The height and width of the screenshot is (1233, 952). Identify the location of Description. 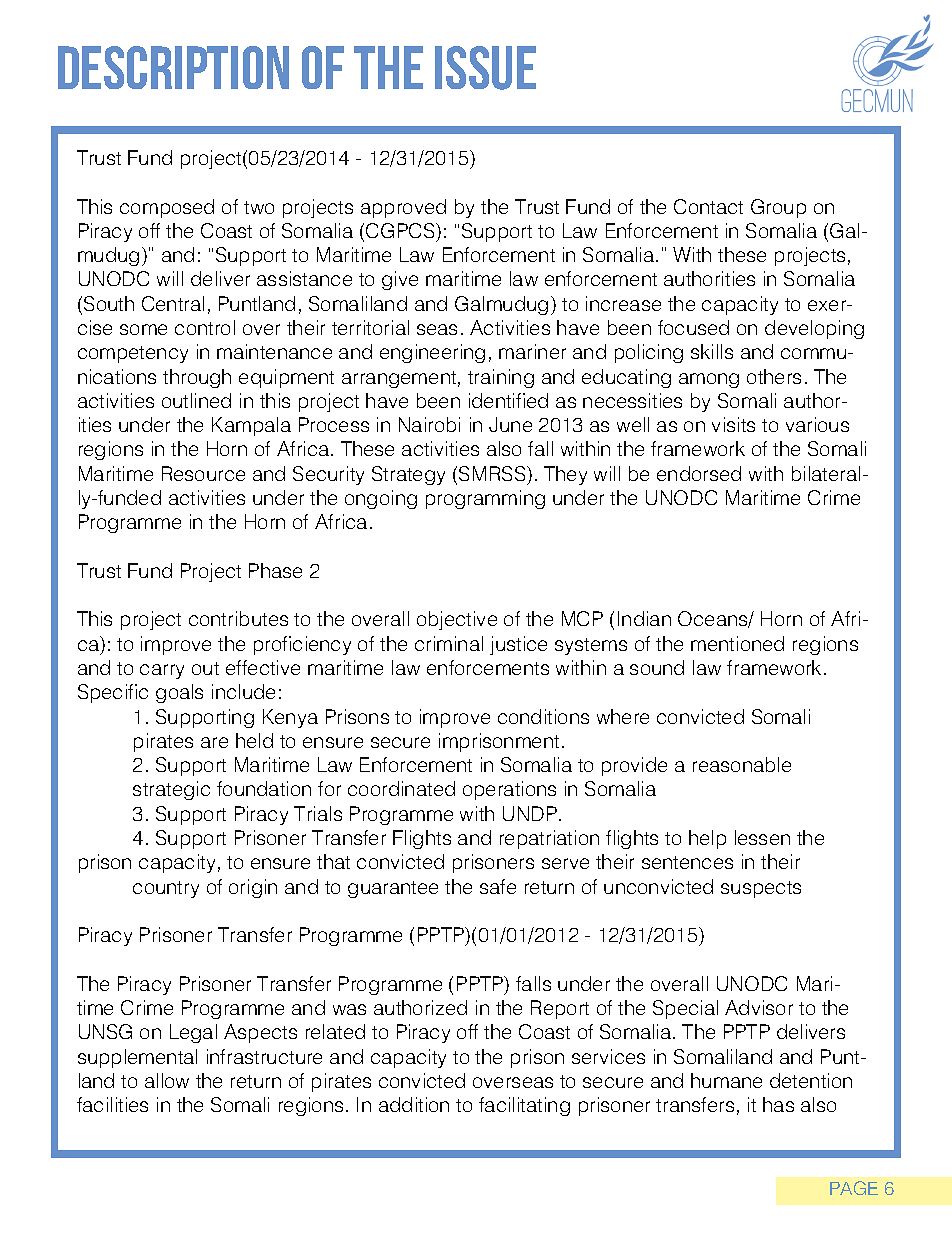
(173, 67).
